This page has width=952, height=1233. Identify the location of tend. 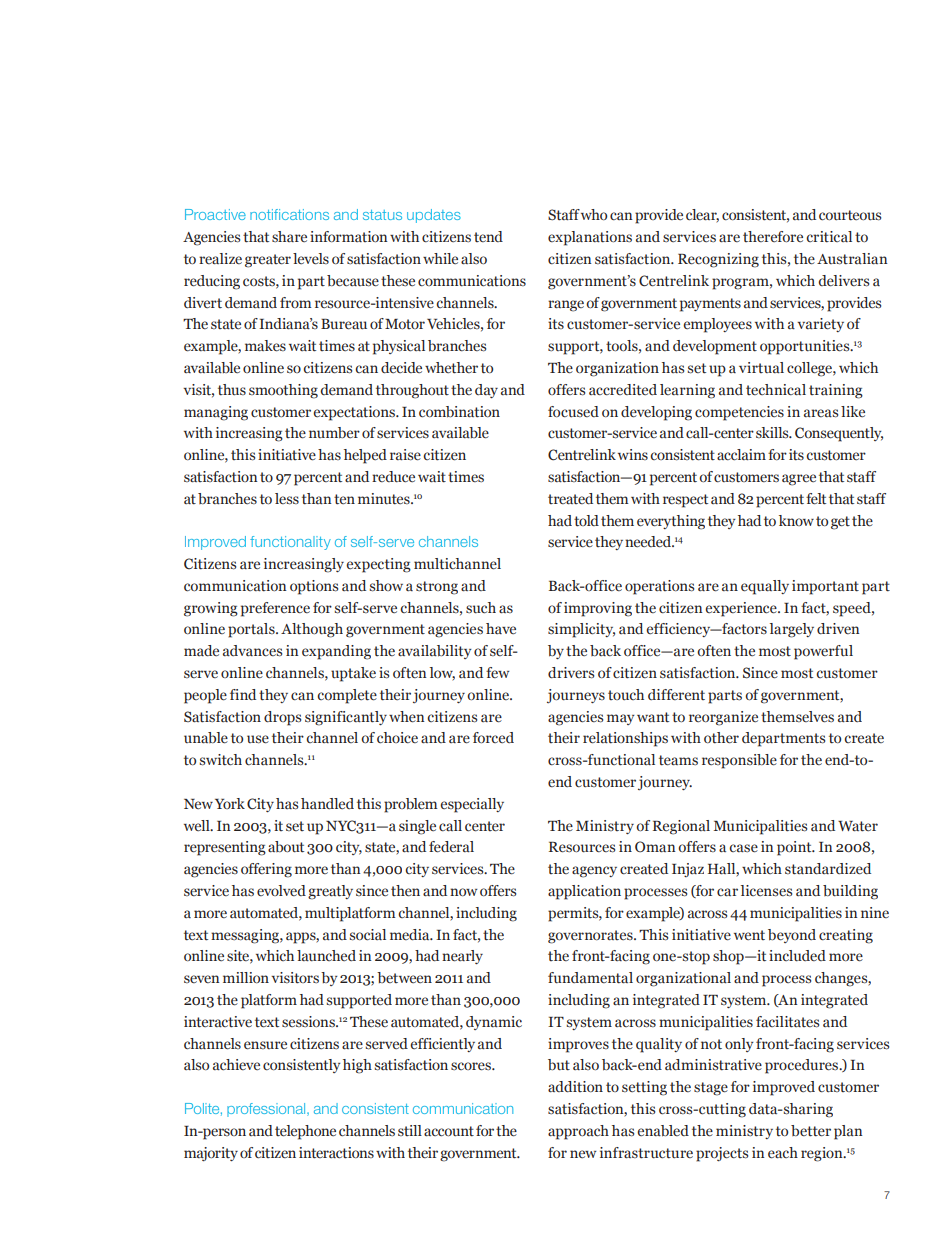
(488, 236).
